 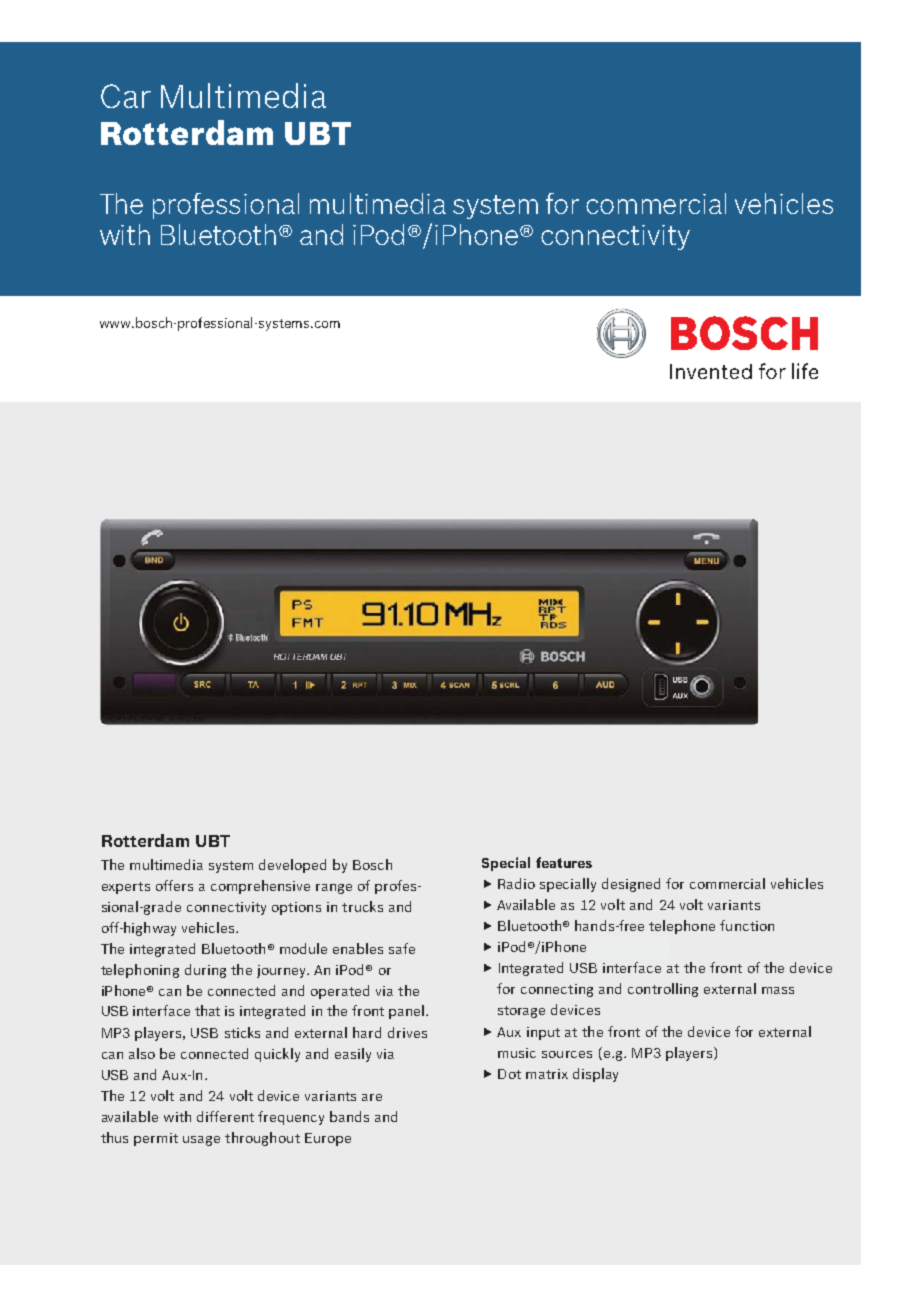 I want to click on developed, so click(x=292, y=866).
